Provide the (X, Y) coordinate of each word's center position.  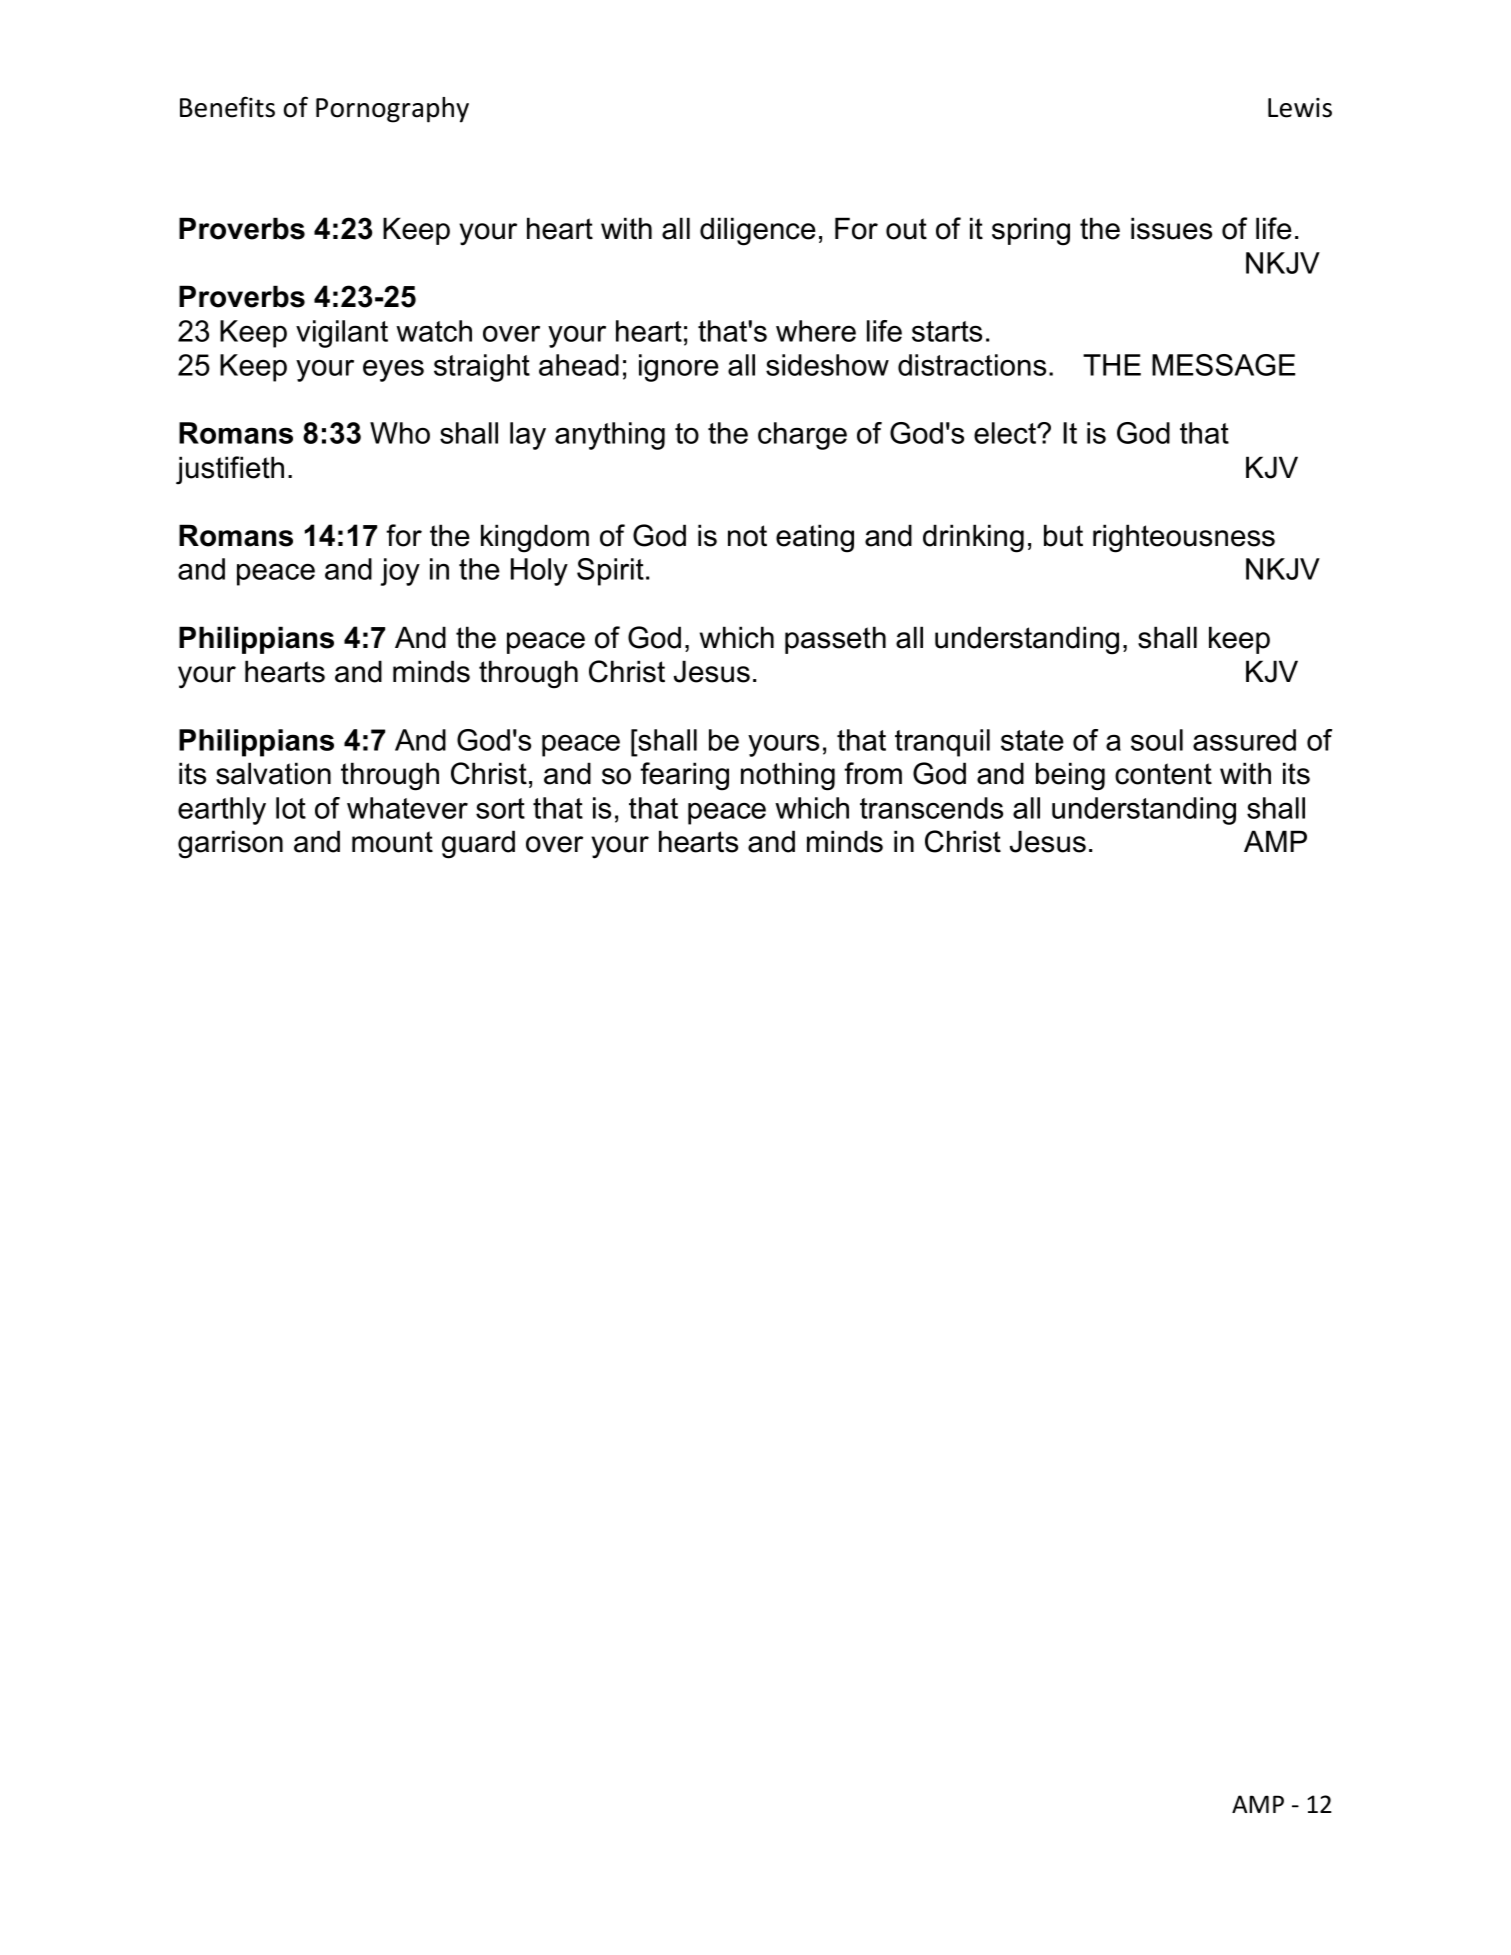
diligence (758, 231)
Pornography (392, 110)
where (816, 331)
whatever (407, 808)
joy (400, 572)
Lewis (1300, 108)
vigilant (342, 334)
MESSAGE (1223, 365)
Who (400, 433)
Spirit (610, 572)
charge (802, 436)
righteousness (1184, 538)
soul (1157, 740)
